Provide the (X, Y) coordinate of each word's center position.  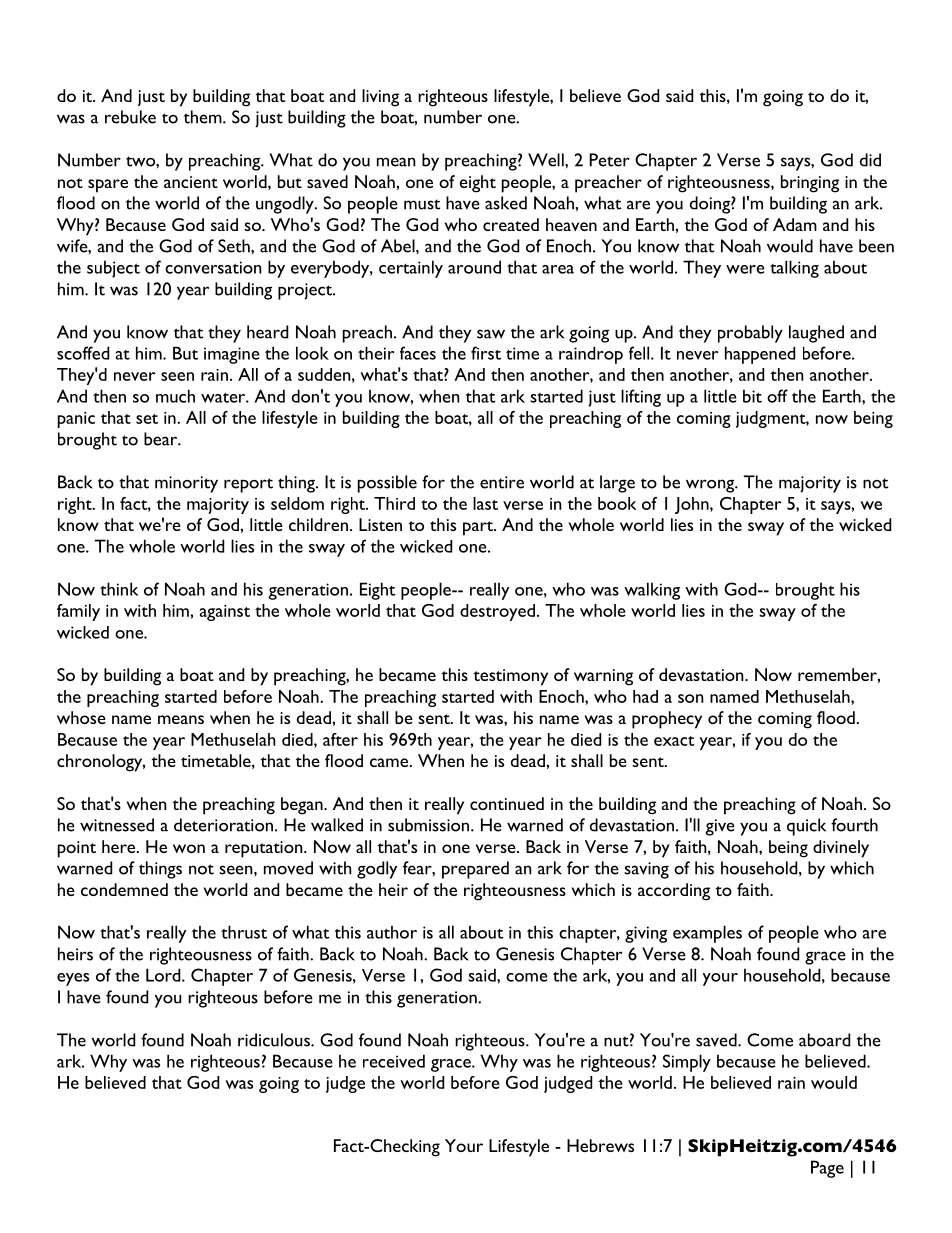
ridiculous (275, 1040)
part (479, 528)
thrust (244, 932)
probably (750, 334)
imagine (232, 355)
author (392, 932)
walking (652, 591)
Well (547, 160)
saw (491, 334)
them (204, 117)
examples (707, 934)
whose (81, 717)
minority (186, 484)
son (691, 698)
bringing (810, 184)
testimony (511, 677)
